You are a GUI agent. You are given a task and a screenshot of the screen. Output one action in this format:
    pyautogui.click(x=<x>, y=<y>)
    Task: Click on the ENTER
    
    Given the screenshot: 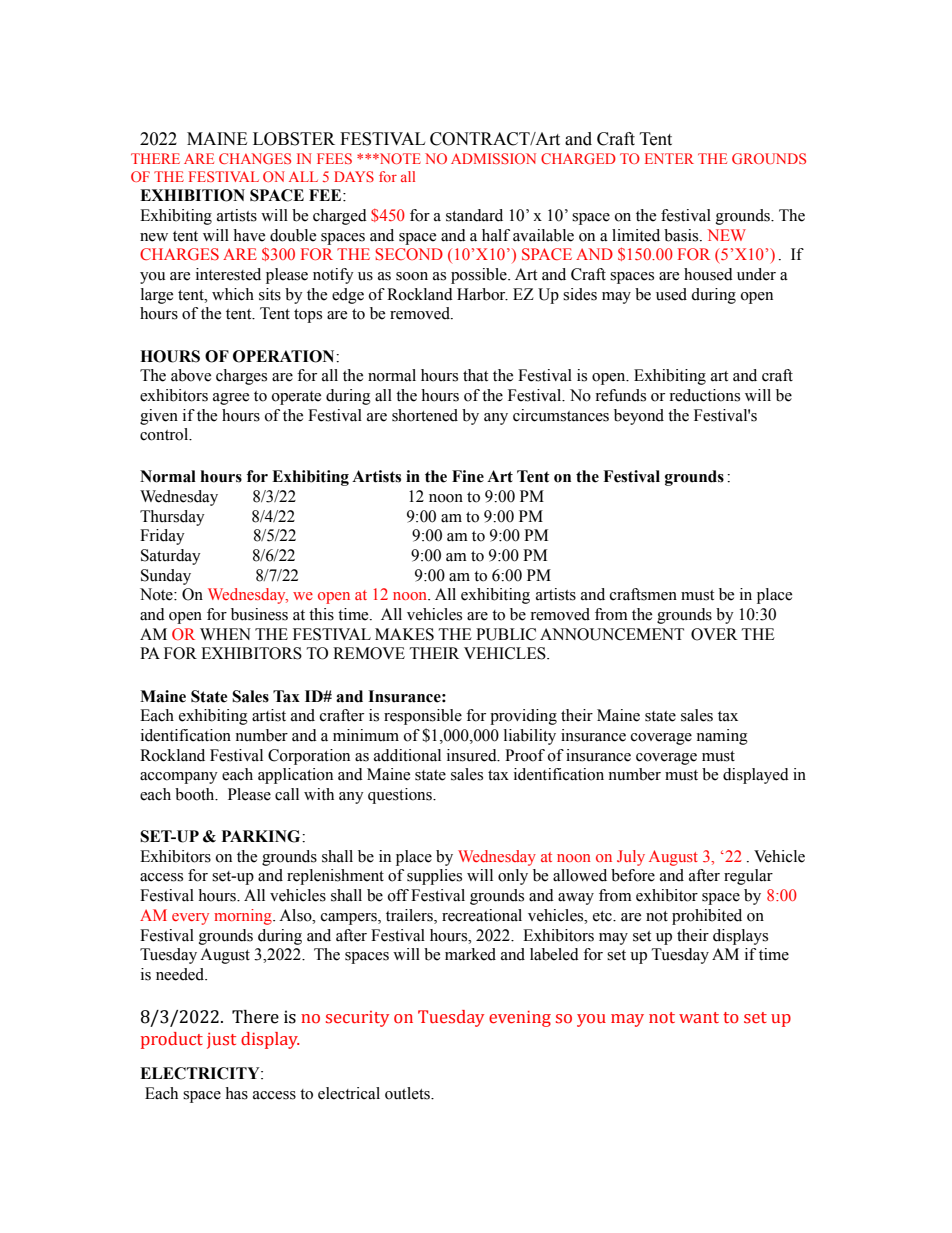 What is the action you would take?
    pyautogui.click(x=669, y=158)
